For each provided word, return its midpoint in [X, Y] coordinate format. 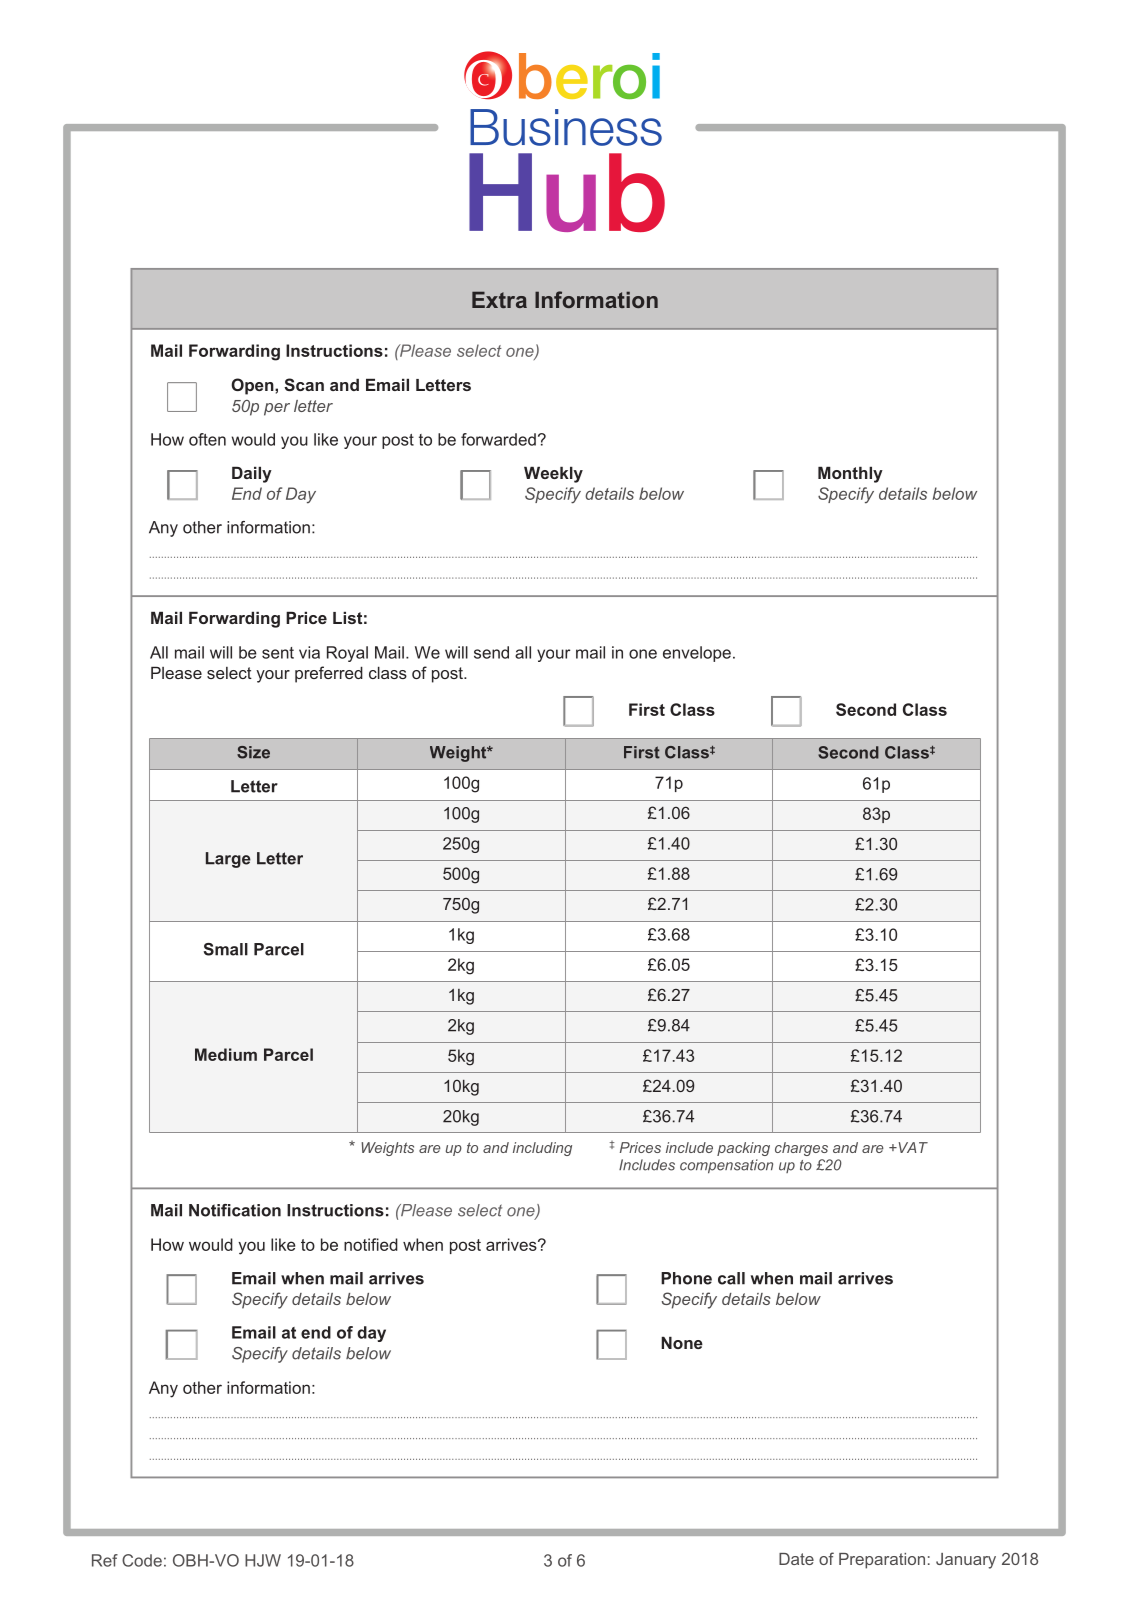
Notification [235, 1210]
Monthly [850, 474]
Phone [686, 1278]
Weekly [553, 474]
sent [278, 653]
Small [225, 949]
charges [801, 1149]
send [491, 652]
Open [253, 386]
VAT [912, 1147]
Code [142, 1560]
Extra [499, 299]
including [542, 1149]
